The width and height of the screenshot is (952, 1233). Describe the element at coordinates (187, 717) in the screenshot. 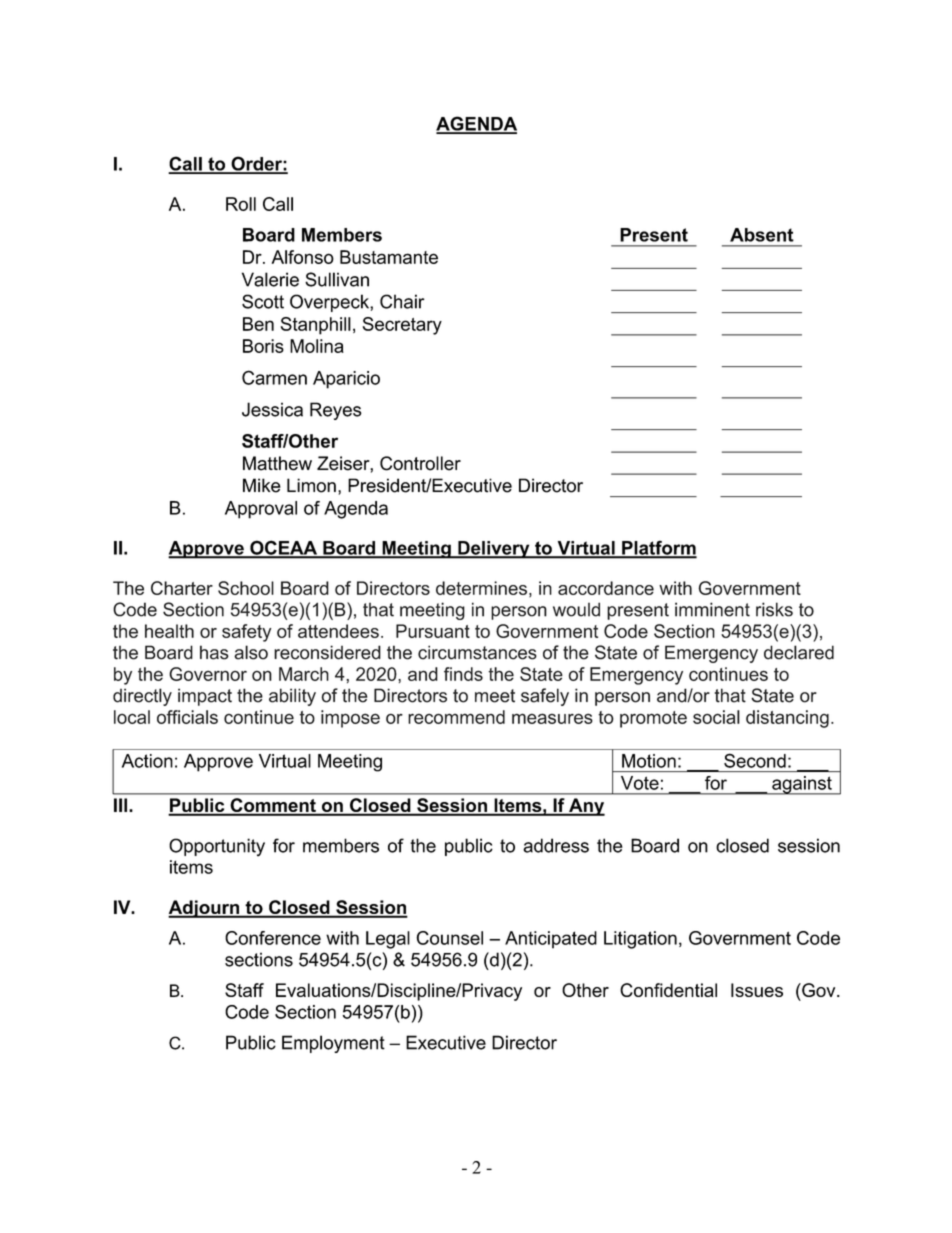

I see `officials` at that location.
